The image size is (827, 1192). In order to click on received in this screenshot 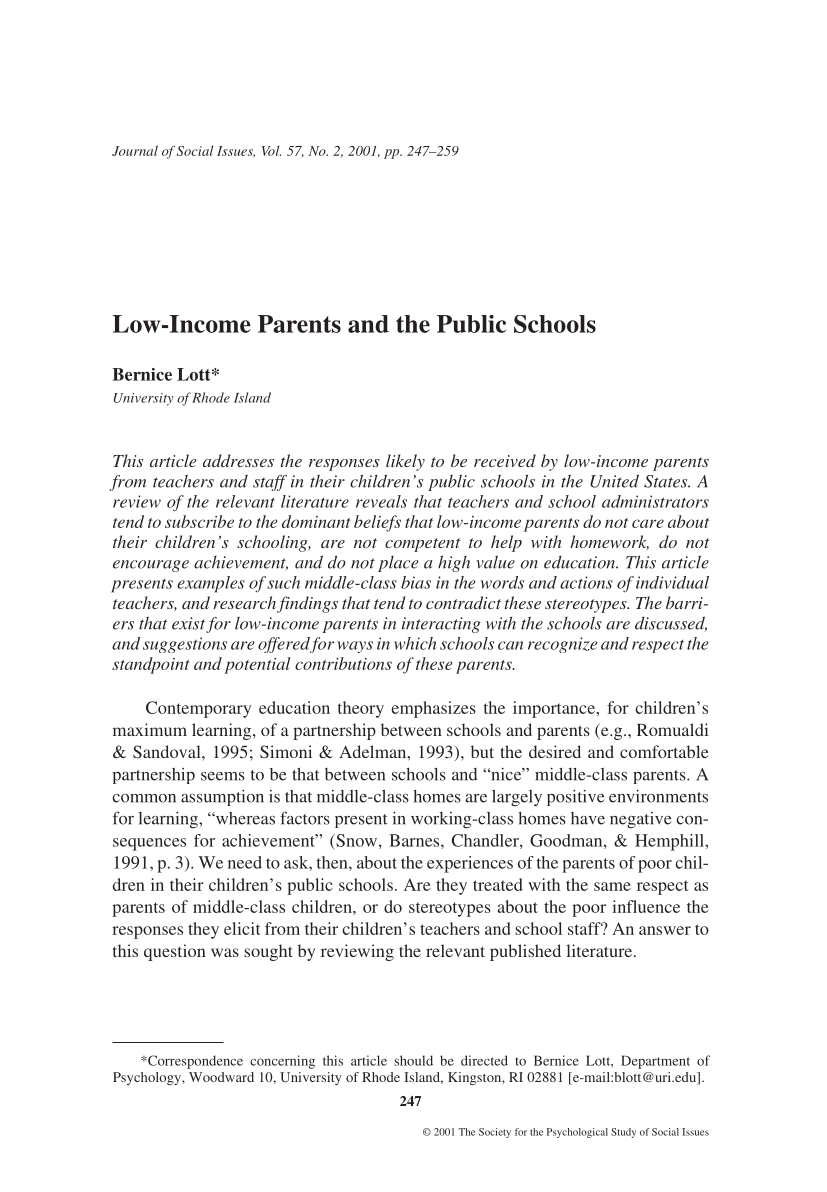, I will do `click(505, 460)`.
